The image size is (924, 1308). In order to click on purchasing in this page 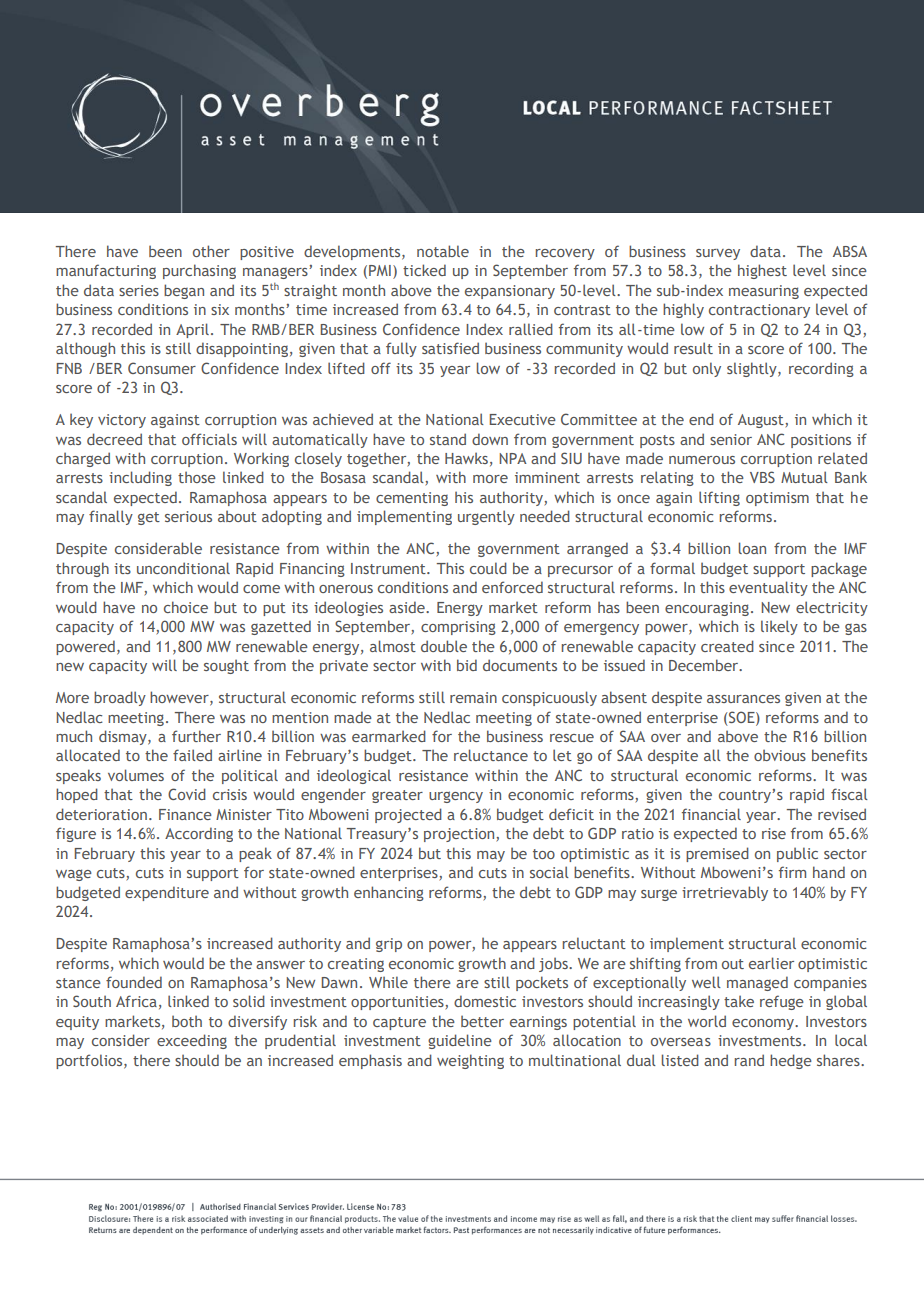, I will do `click(199, 271)`.
